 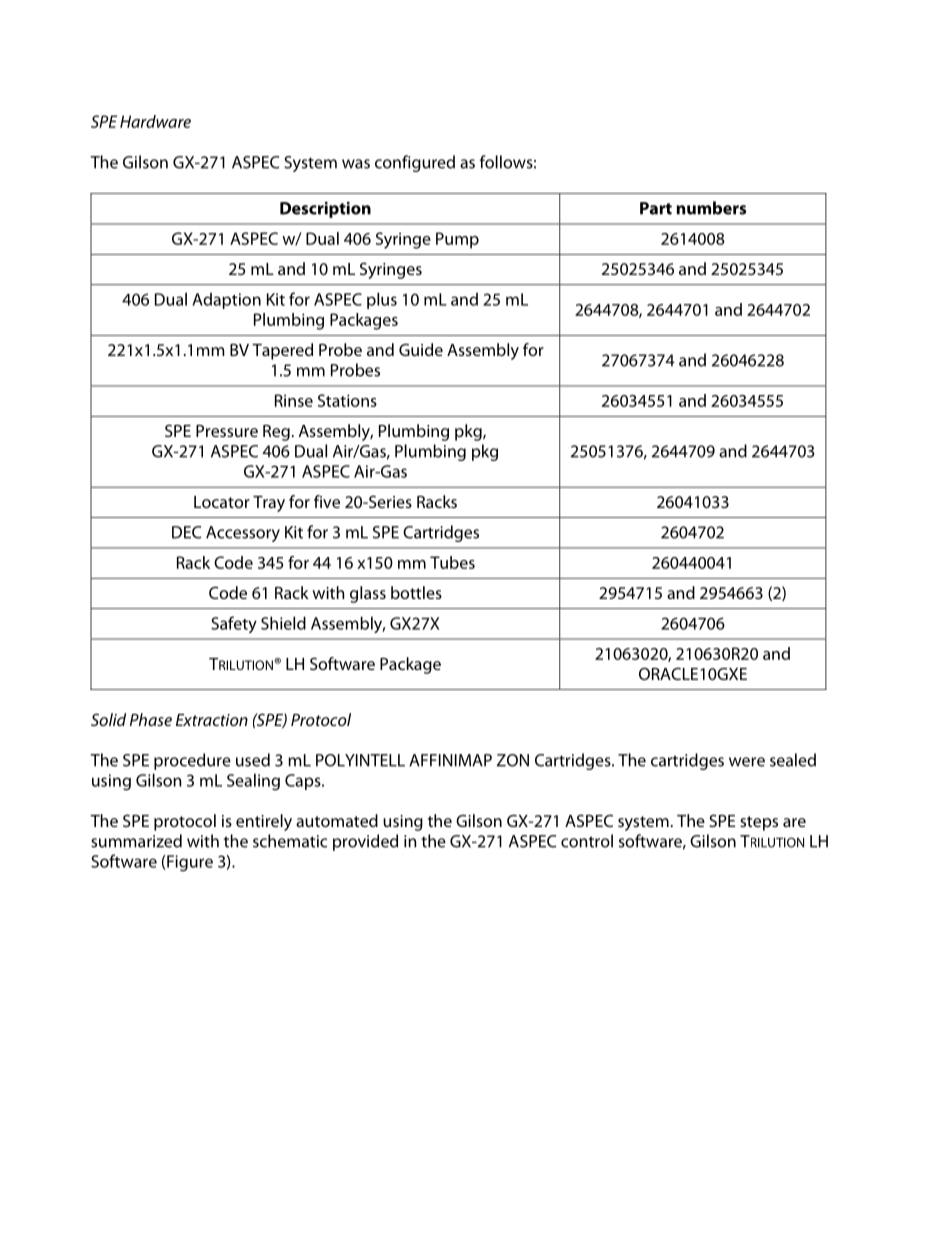 I want to click on summarized, so click(x=136, y=841).
